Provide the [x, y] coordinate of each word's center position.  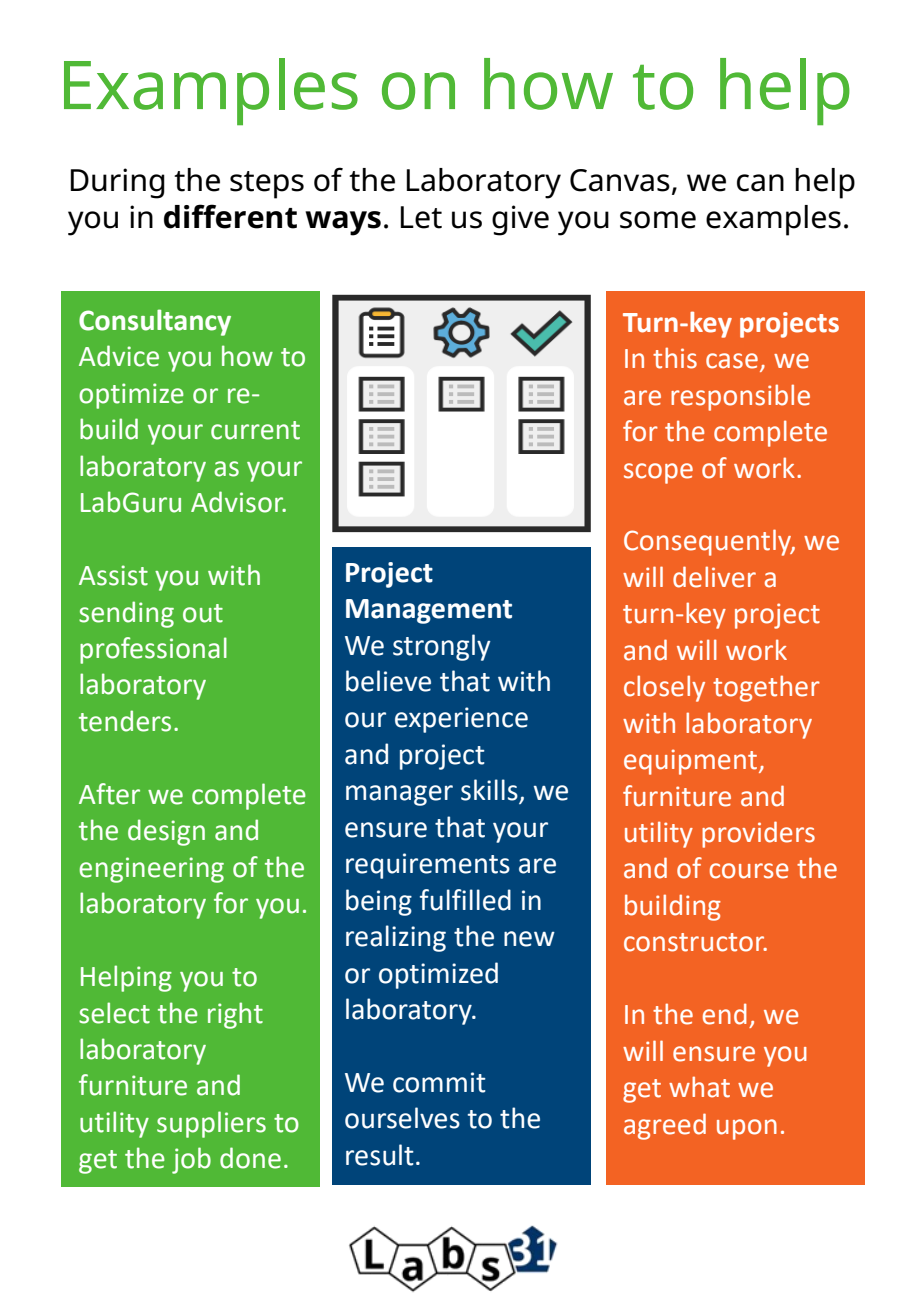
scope [658, 473]
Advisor [238, 502]
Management [429, 611]
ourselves [402, 1118]
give [520, 220]
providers [758, 834]
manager [399, 795]
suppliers [211, 1124]
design [166, 832]
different [230, 216]
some [658, 220]
